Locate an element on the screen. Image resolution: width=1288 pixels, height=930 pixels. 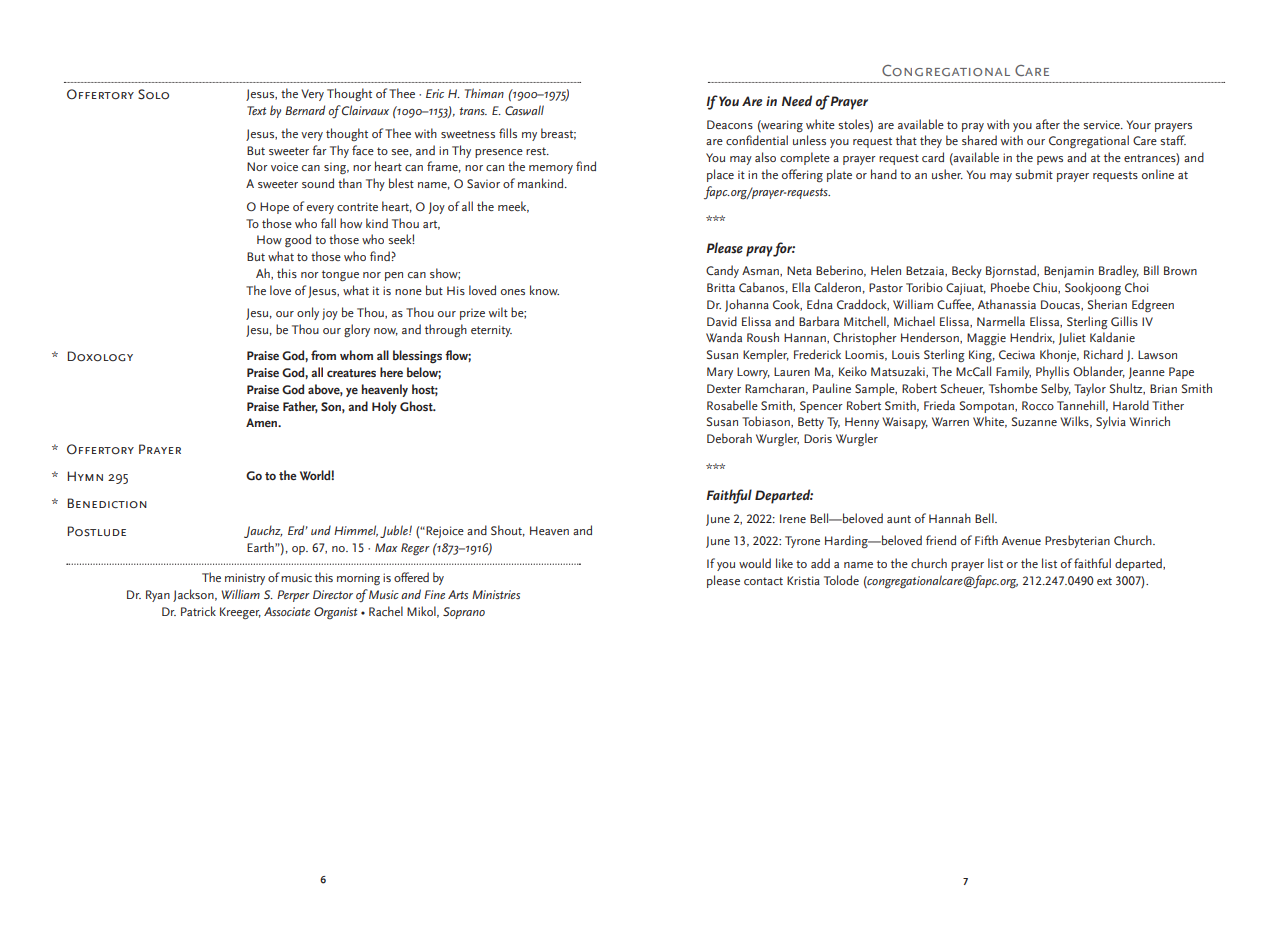
Richard is located at coordinates (1103, 354).
